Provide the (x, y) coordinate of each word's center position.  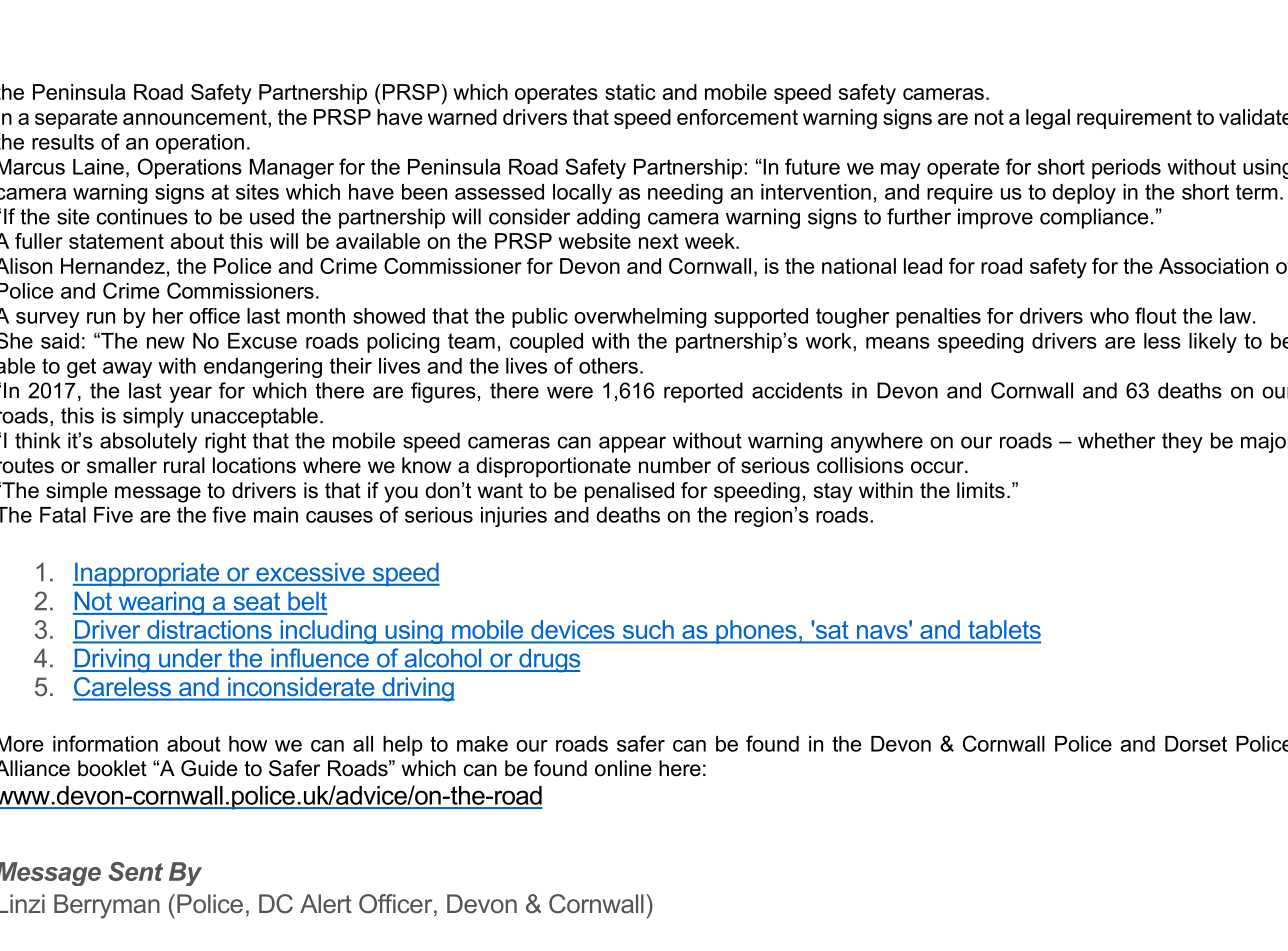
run (101, 318)
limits (981, 490)
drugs (548, 660)
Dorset (1196, 744)
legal (1048, 119)
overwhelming (640, 318)
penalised (629, 492)
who (1109, 316)
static (630, 92)
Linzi (22, 903)
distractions (209, 631)
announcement (196, 117)
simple (76, 492)
